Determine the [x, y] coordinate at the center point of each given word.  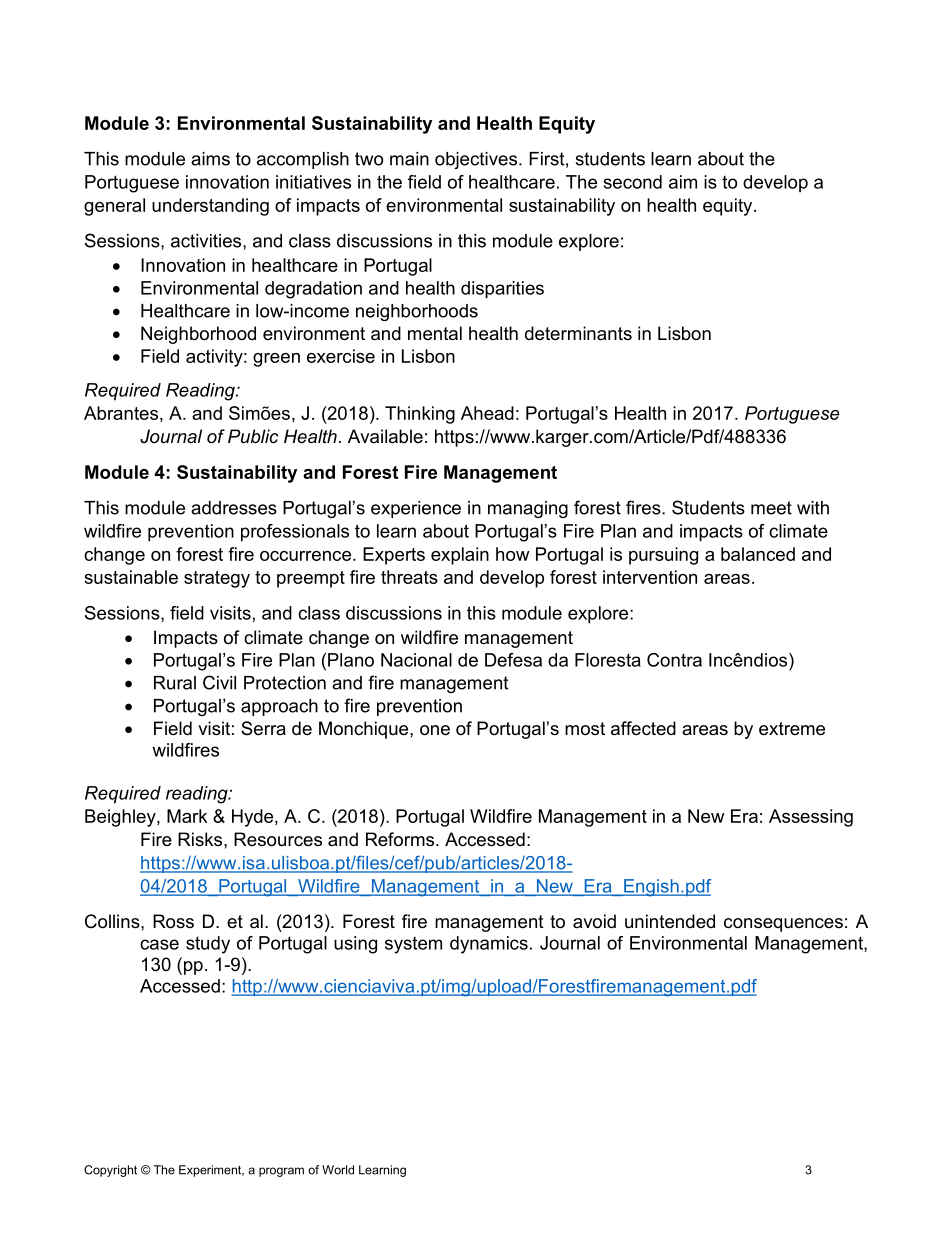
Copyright [110, 1171]
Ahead [487, 413]
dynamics [489, 945]
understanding [210, 207]
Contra [674, 660]
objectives [477, 160]
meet [771, 508]
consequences [783, 925]
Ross [173, 921]
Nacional [416, 660]
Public [253, 436]
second [633, 182]
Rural [175, 683]
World [338, 1170]
